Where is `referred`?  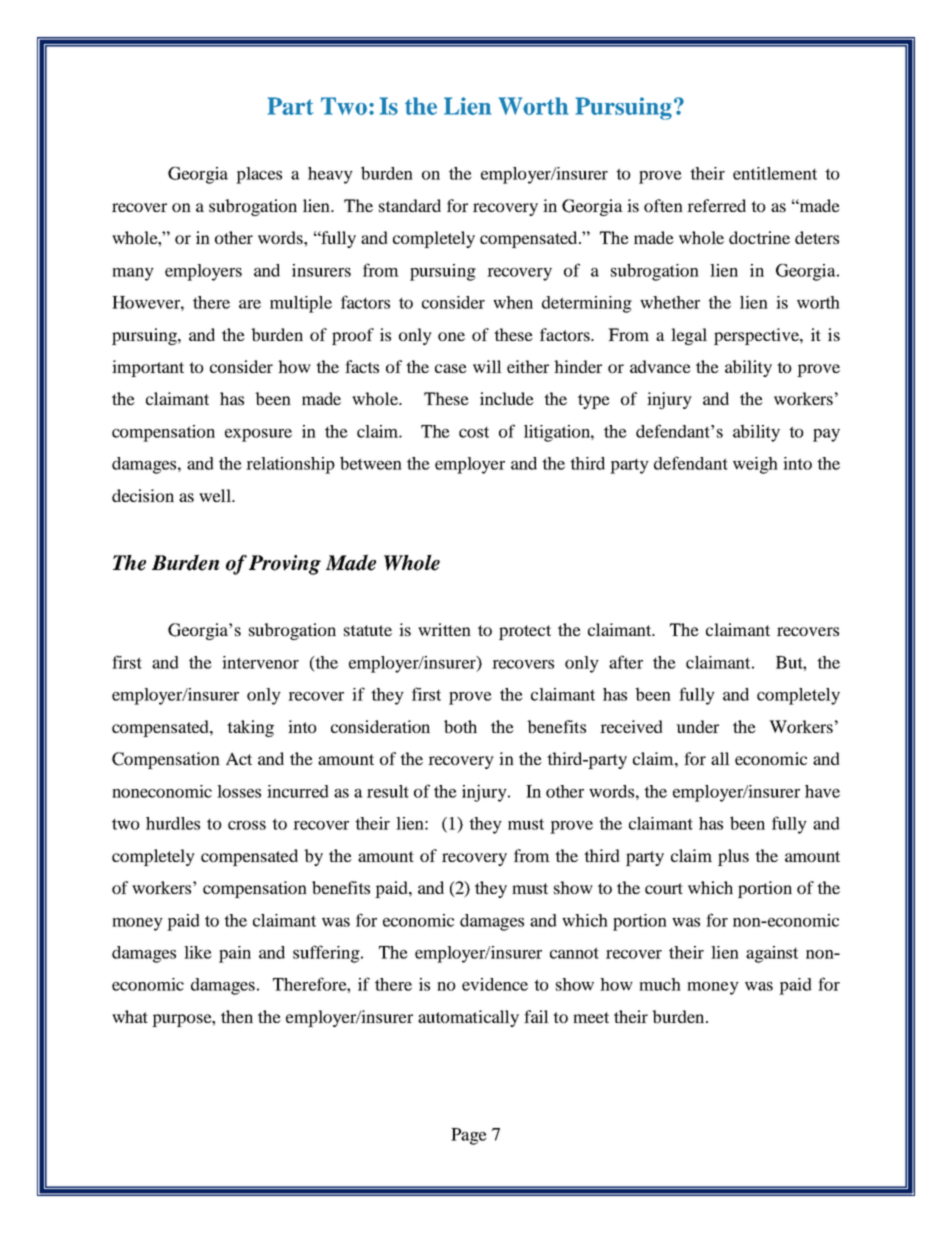 referred is located at coordinates (716, 205).
